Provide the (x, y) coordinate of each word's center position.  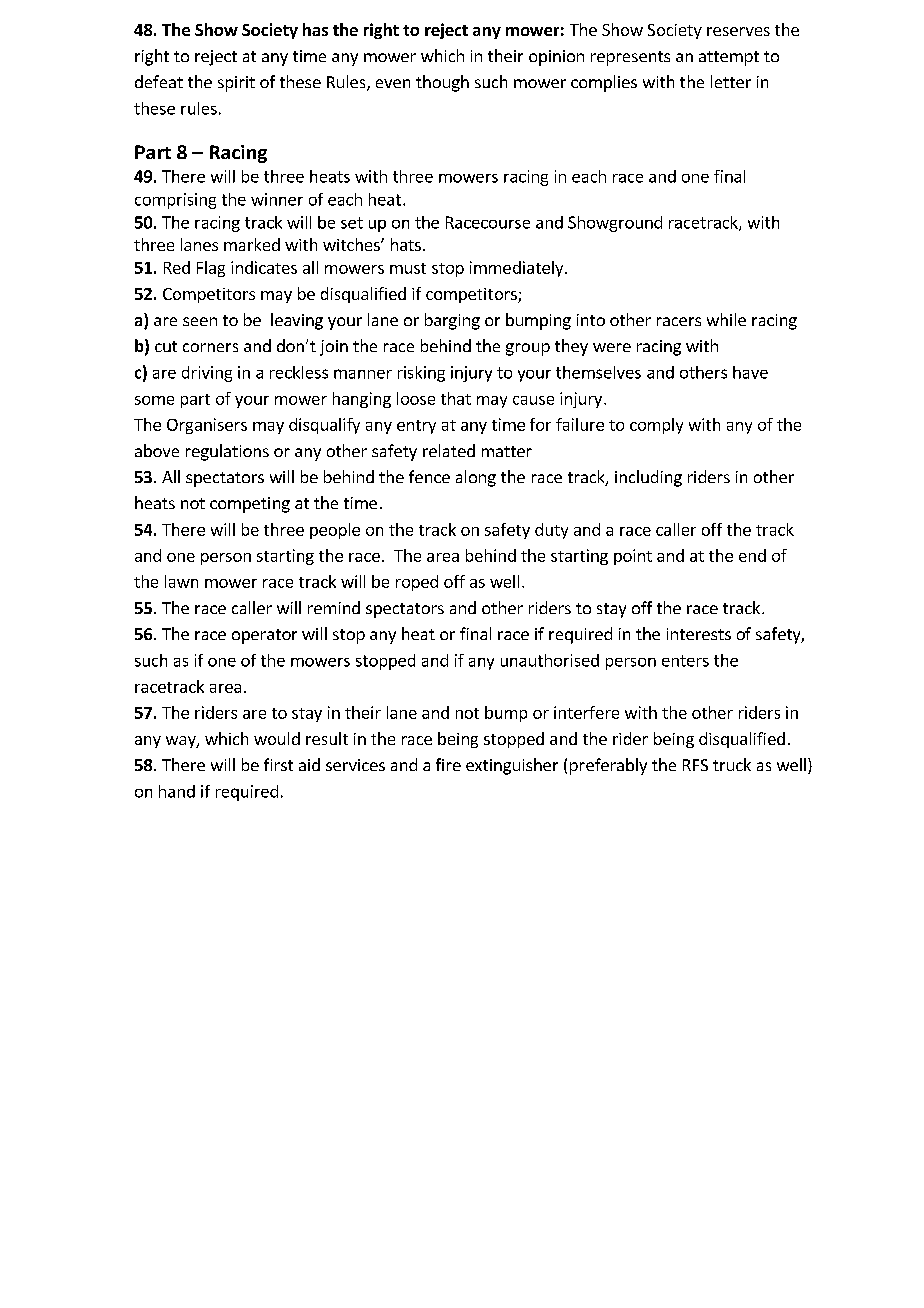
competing (250, 505)
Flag (211, 269)
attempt (729, 58)
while (726, 319)
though (442, 83)
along (476, 478)
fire (448, 764)
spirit (236, 84)
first (278, 764)
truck (732, 764)
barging (452, 321)
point (633, 557)
